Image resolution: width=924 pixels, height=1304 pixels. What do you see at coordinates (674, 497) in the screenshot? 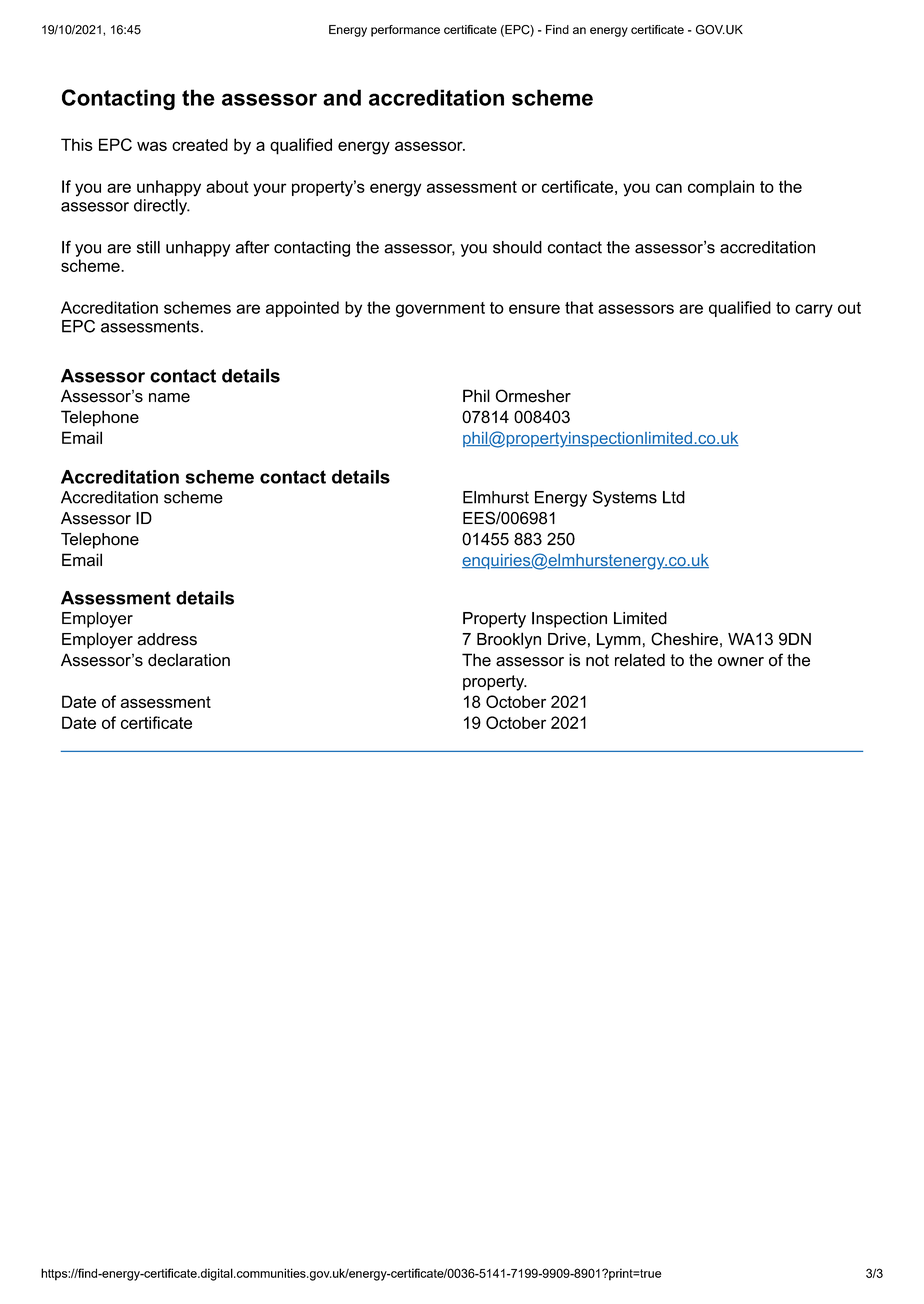
I see `Ltd` at bounding box center [674, 497].
